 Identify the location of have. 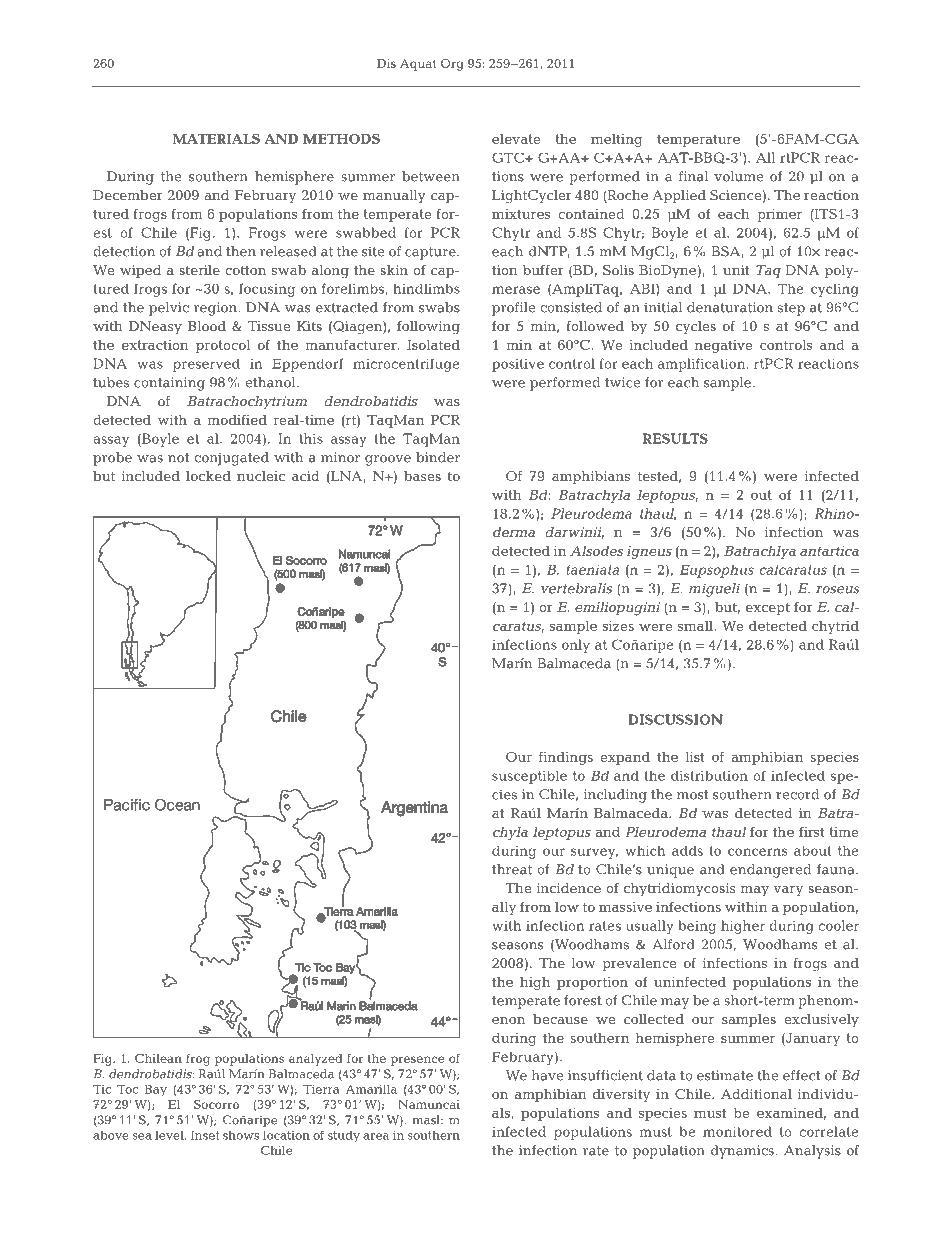
(547, 1075).
